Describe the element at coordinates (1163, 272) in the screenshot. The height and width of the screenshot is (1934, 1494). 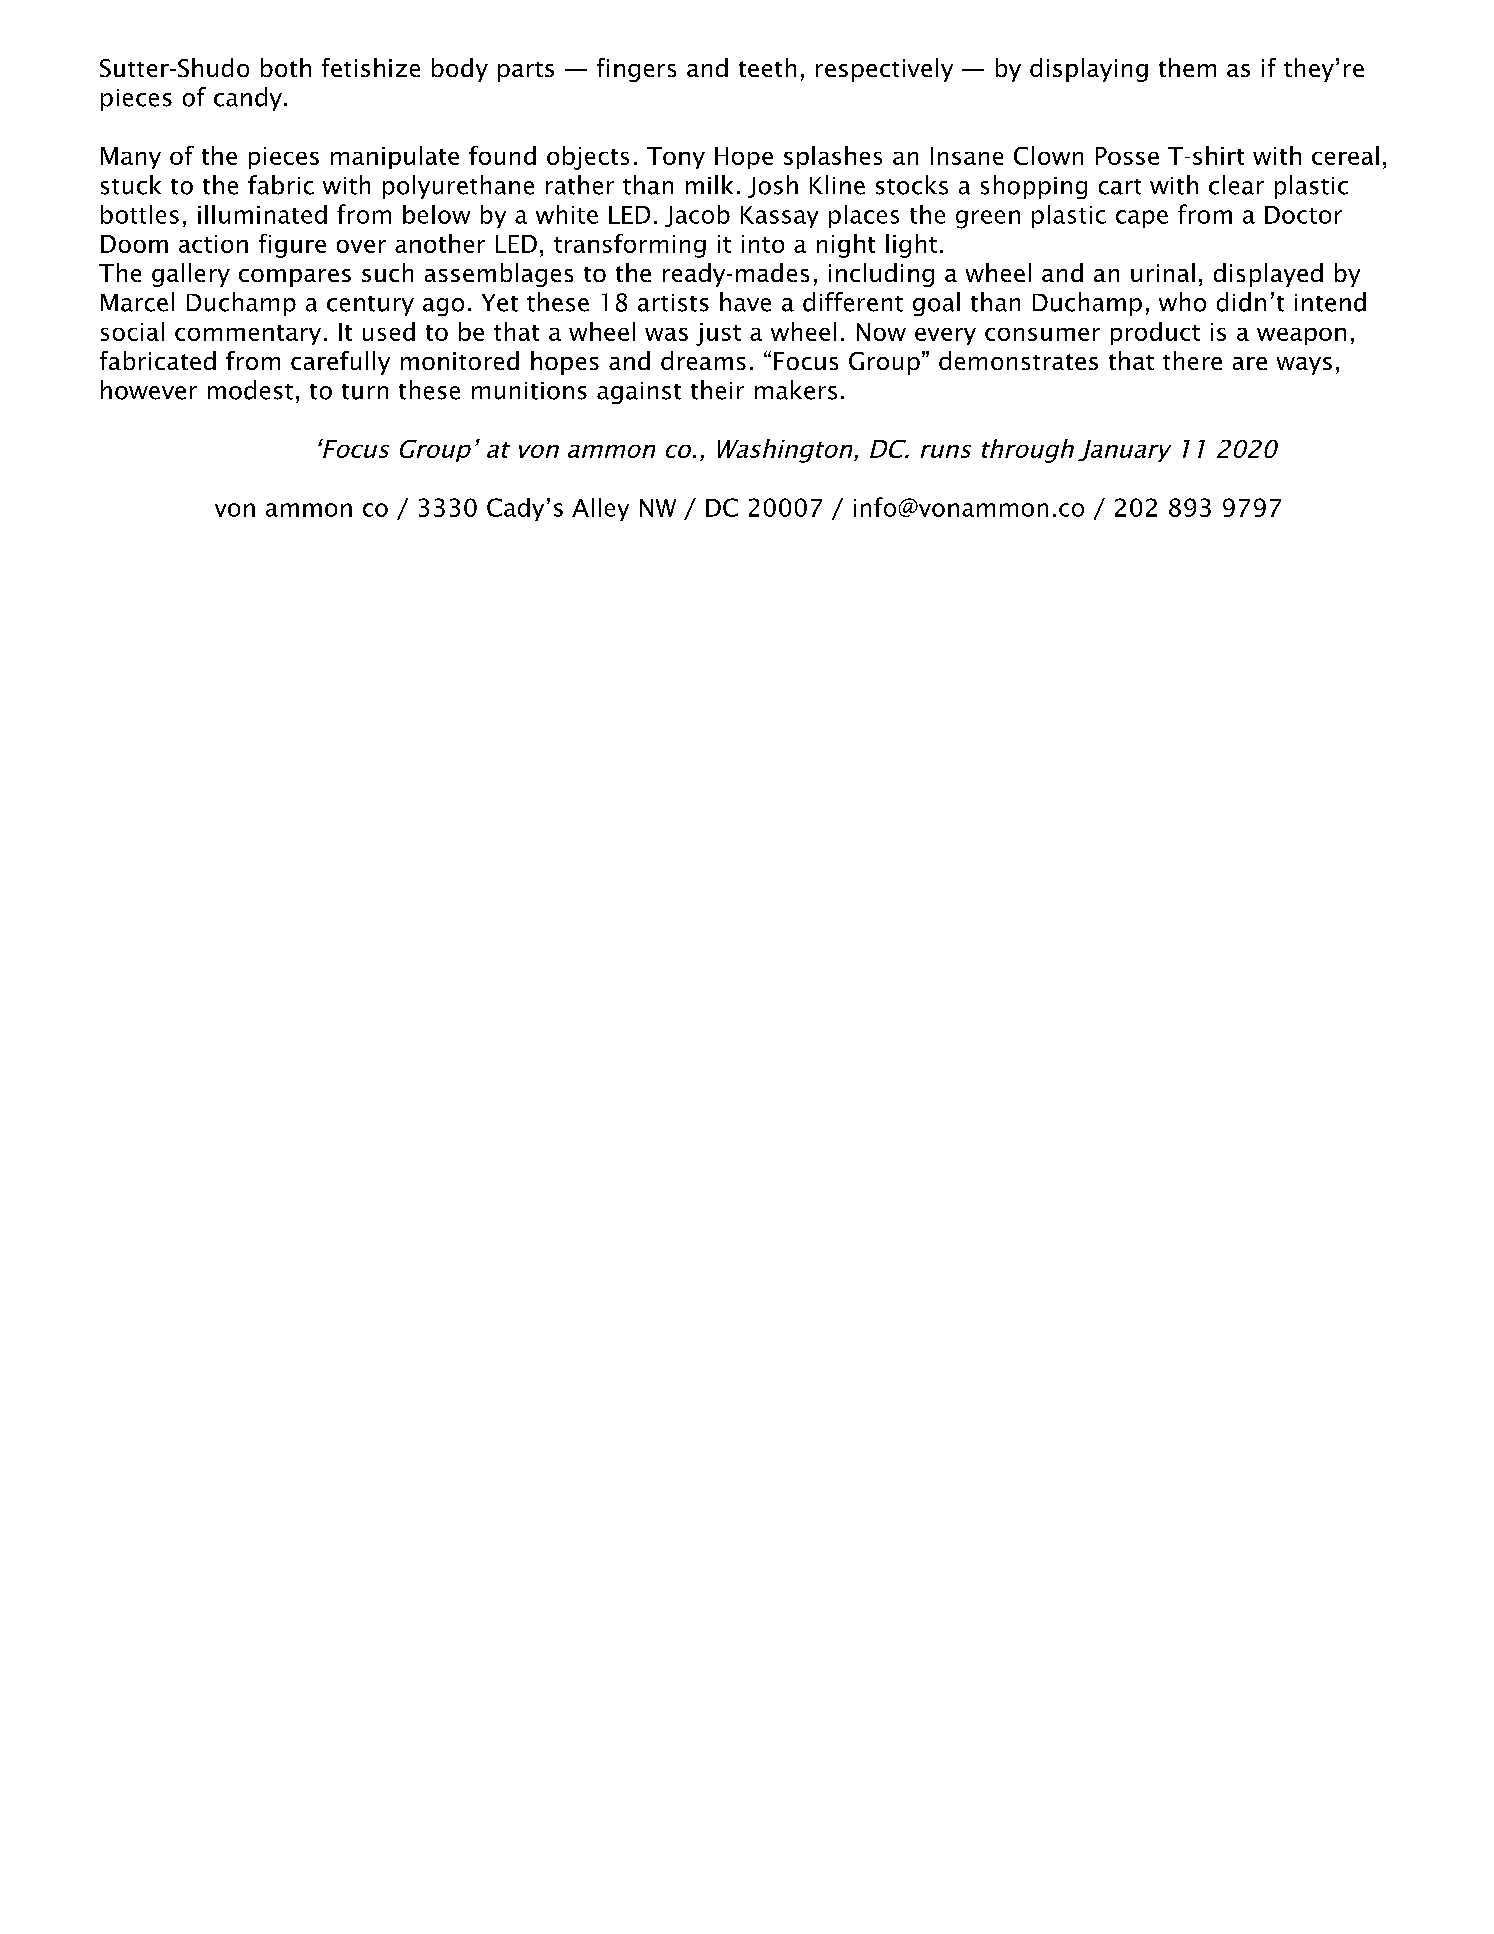
I see `urinal` at that location.
